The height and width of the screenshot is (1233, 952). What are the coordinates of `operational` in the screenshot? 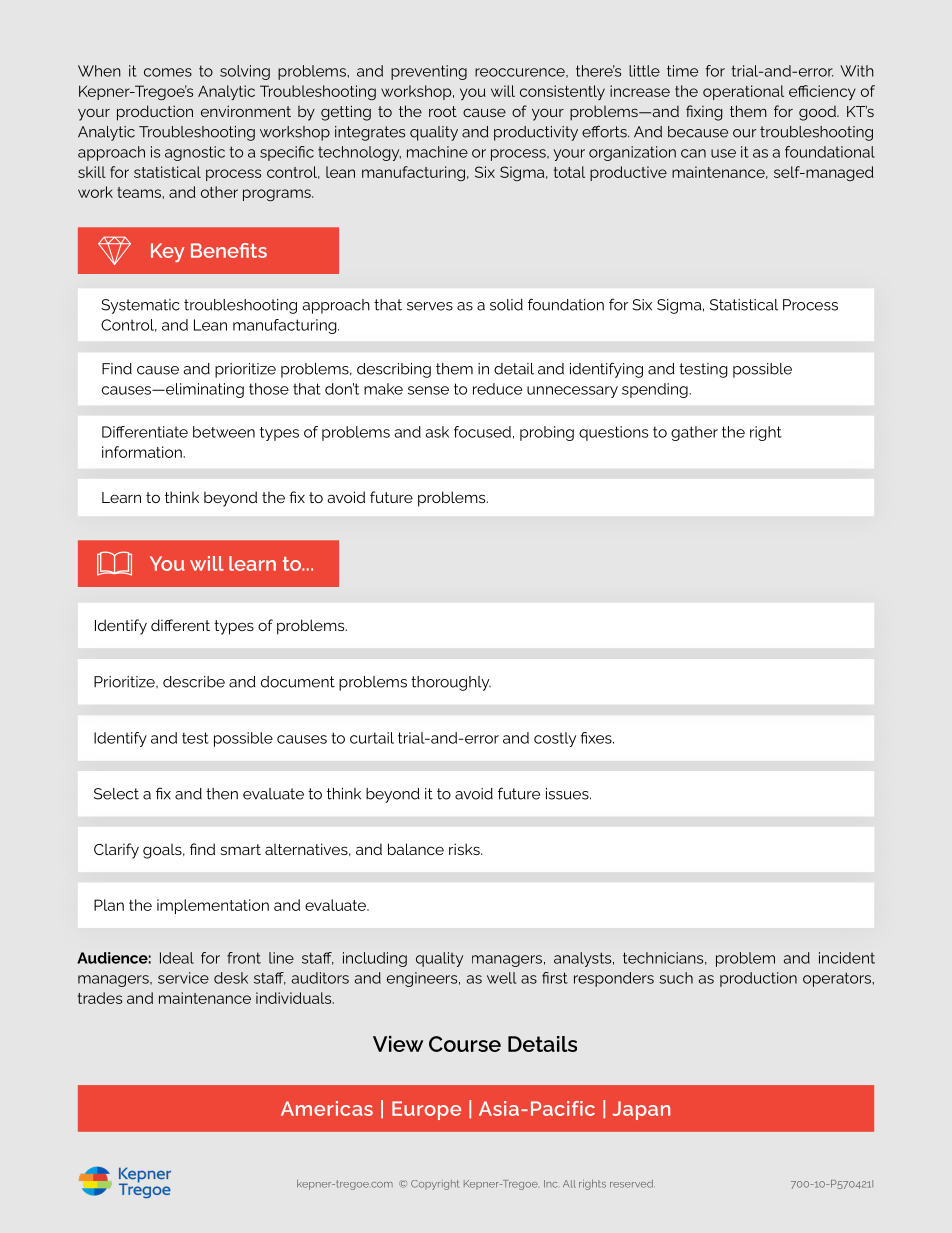 It's located at (743, 92).
